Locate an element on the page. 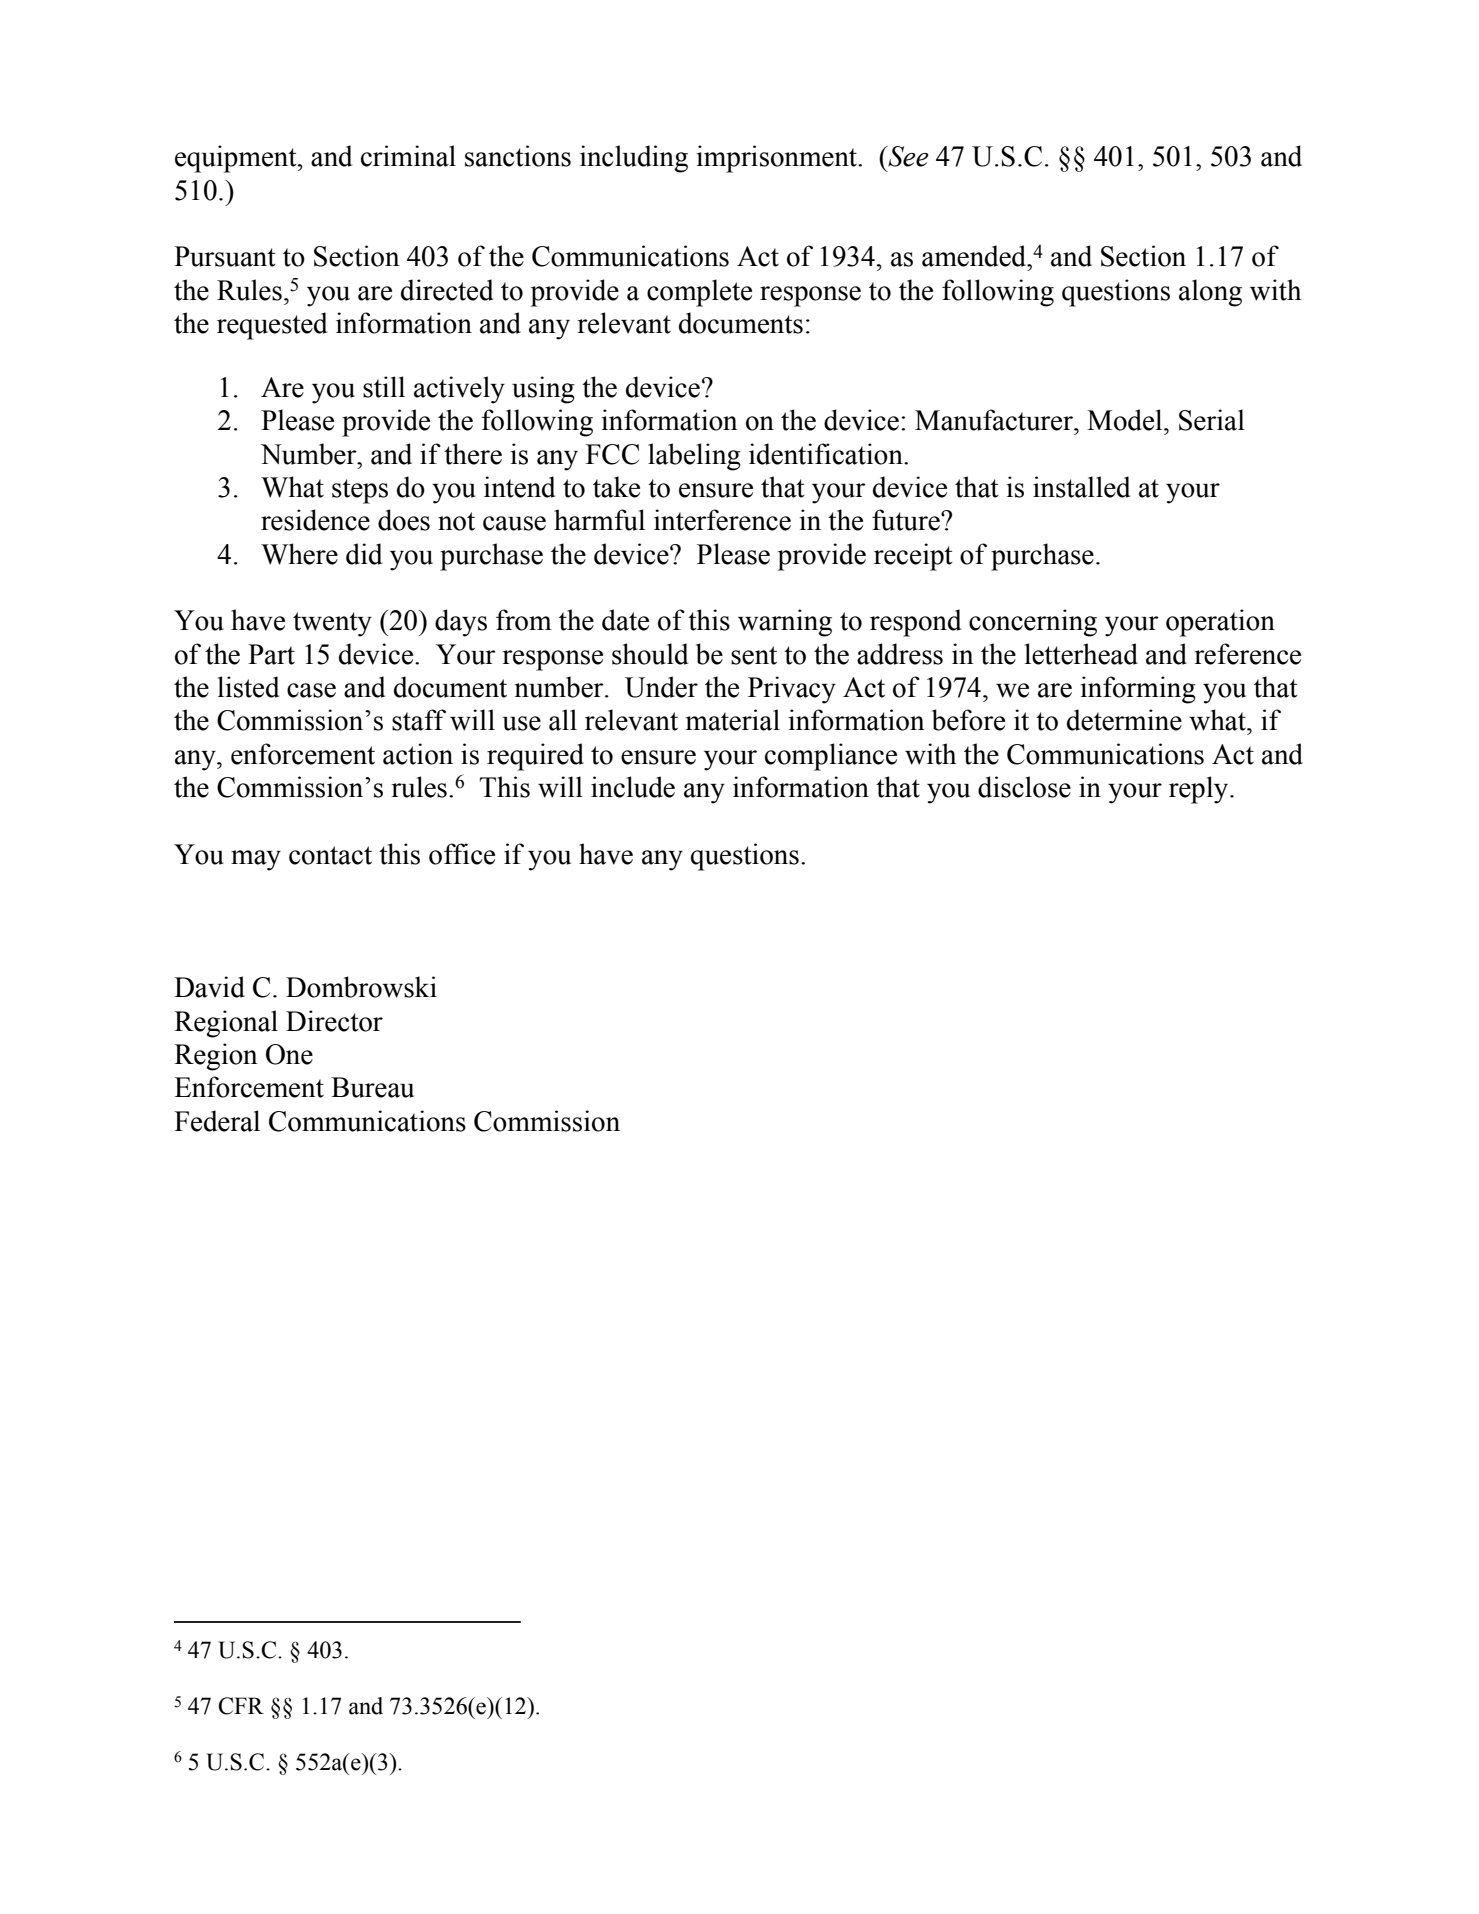  did is located at coordinates (364, 554).
